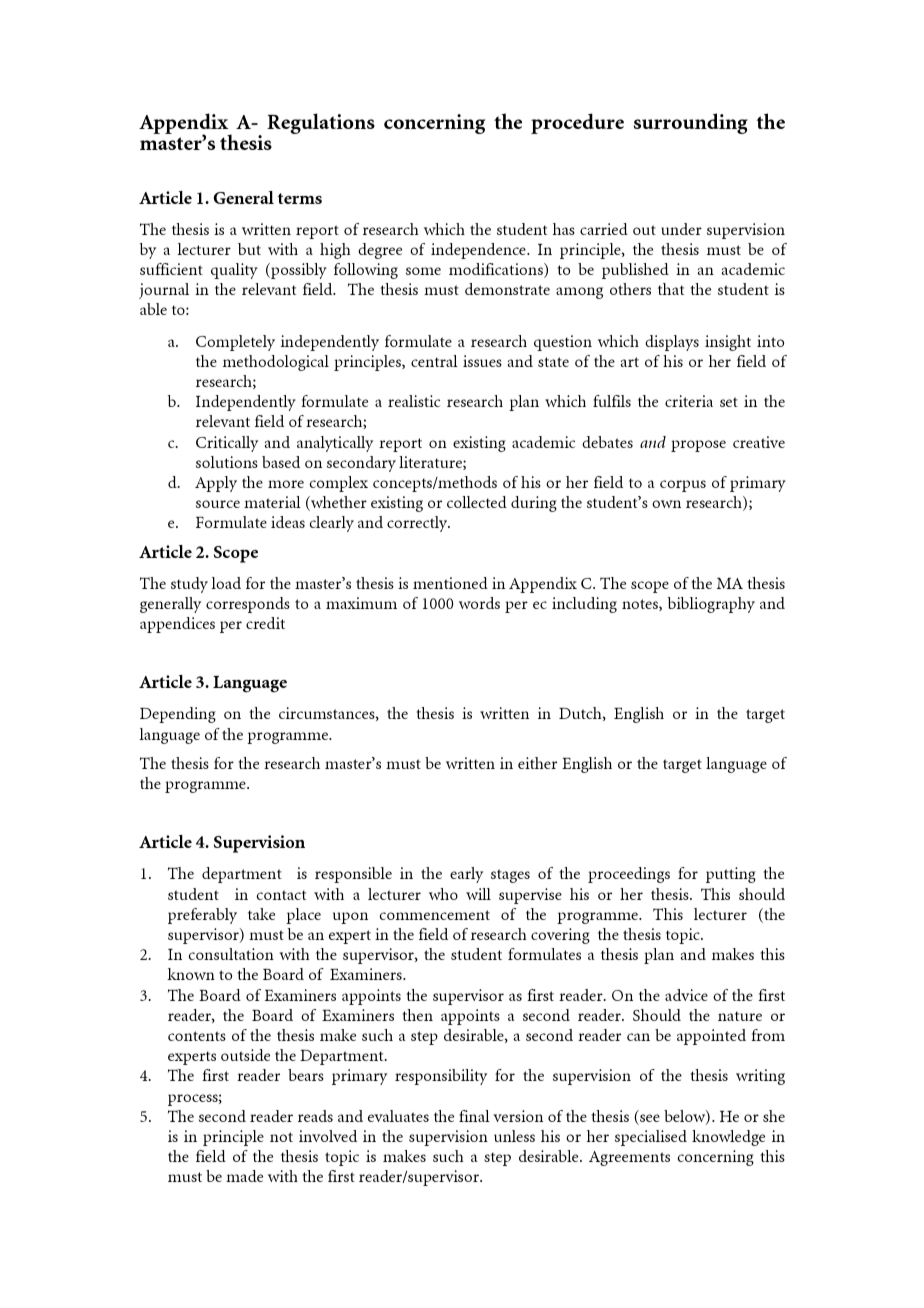  What do you see at coordinates (731, 875) in the screenshot?
I see `putting` at bounding box center [731, 875].
